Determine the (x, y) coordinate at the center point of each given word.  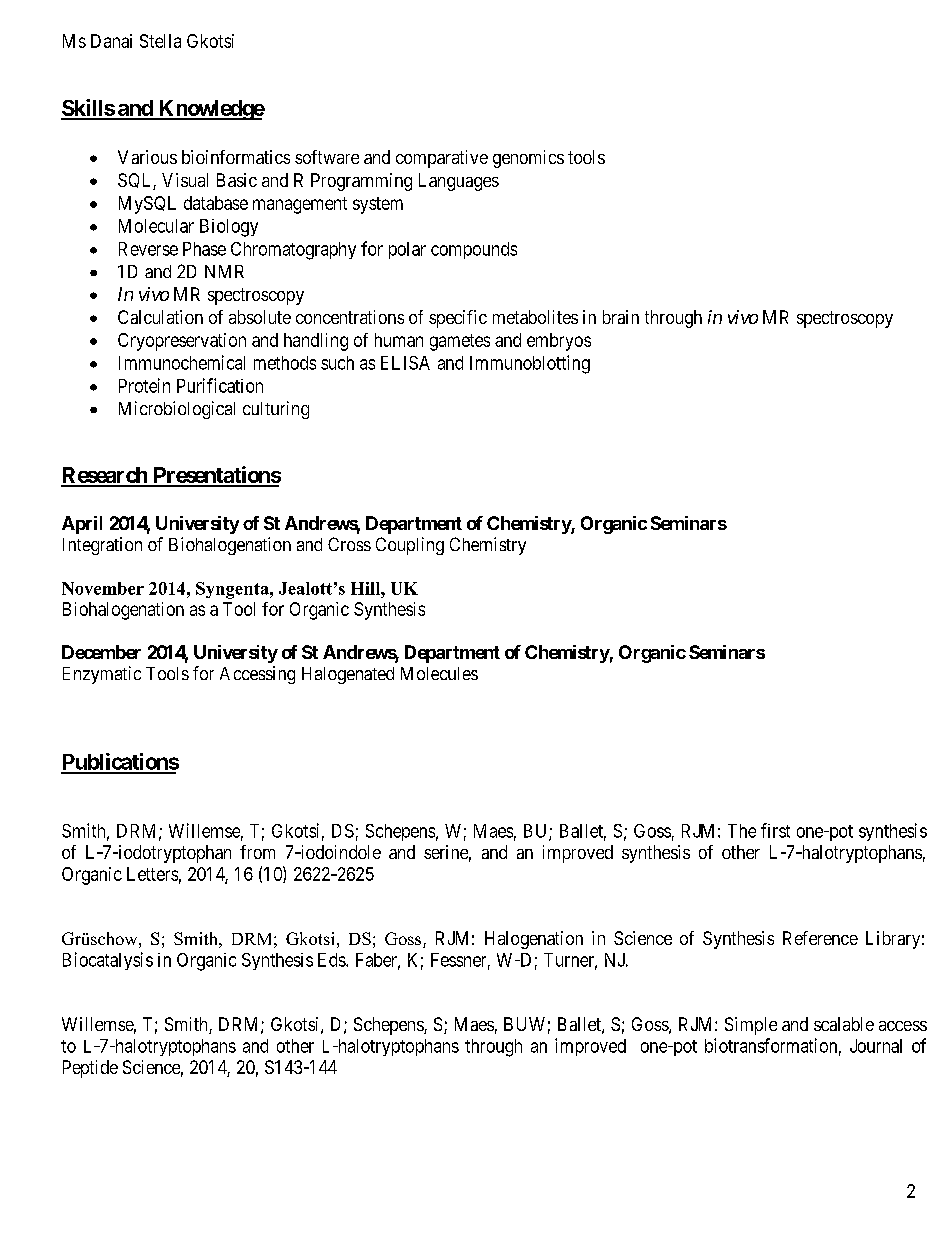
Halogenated (348, 675)
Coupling (410, 546)
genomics (528, 159)
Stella (160, 41)
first (775, 830)
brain (621, 317)
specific (458, 319)
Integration (102, 546)
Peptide (90, 1069)
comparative (442, 159)
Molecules (439, 673)
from (257, 852)
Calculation (160, 317)
